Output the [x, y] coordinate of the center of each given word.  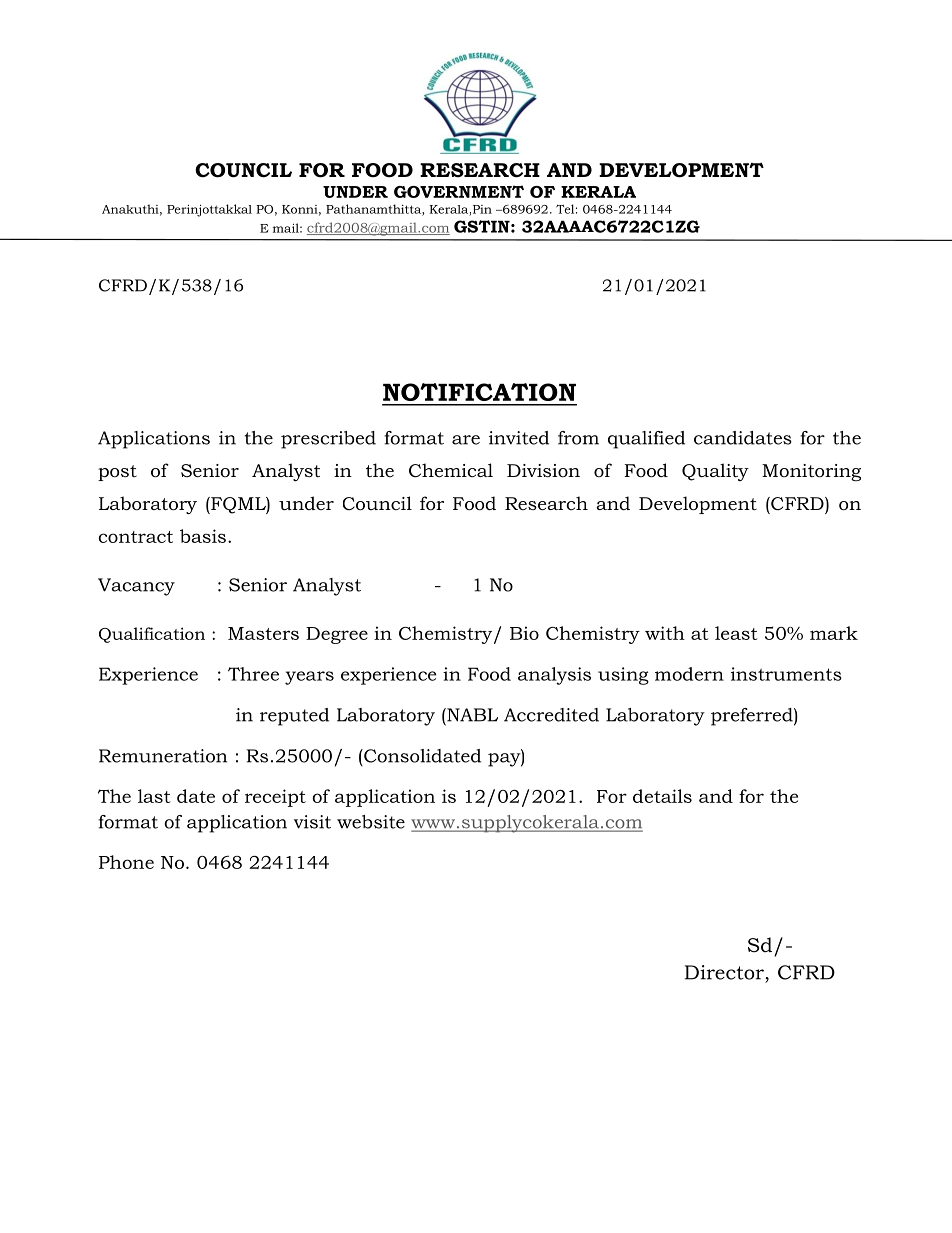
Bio [524, 633]
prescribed [328, 440]
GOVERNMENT [459, 191]
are [466, 440]
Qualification [152, 635]
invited [519, 438]
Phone [126, 862]
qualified [646, 440]
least [736, 633]
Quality [715, 472]
